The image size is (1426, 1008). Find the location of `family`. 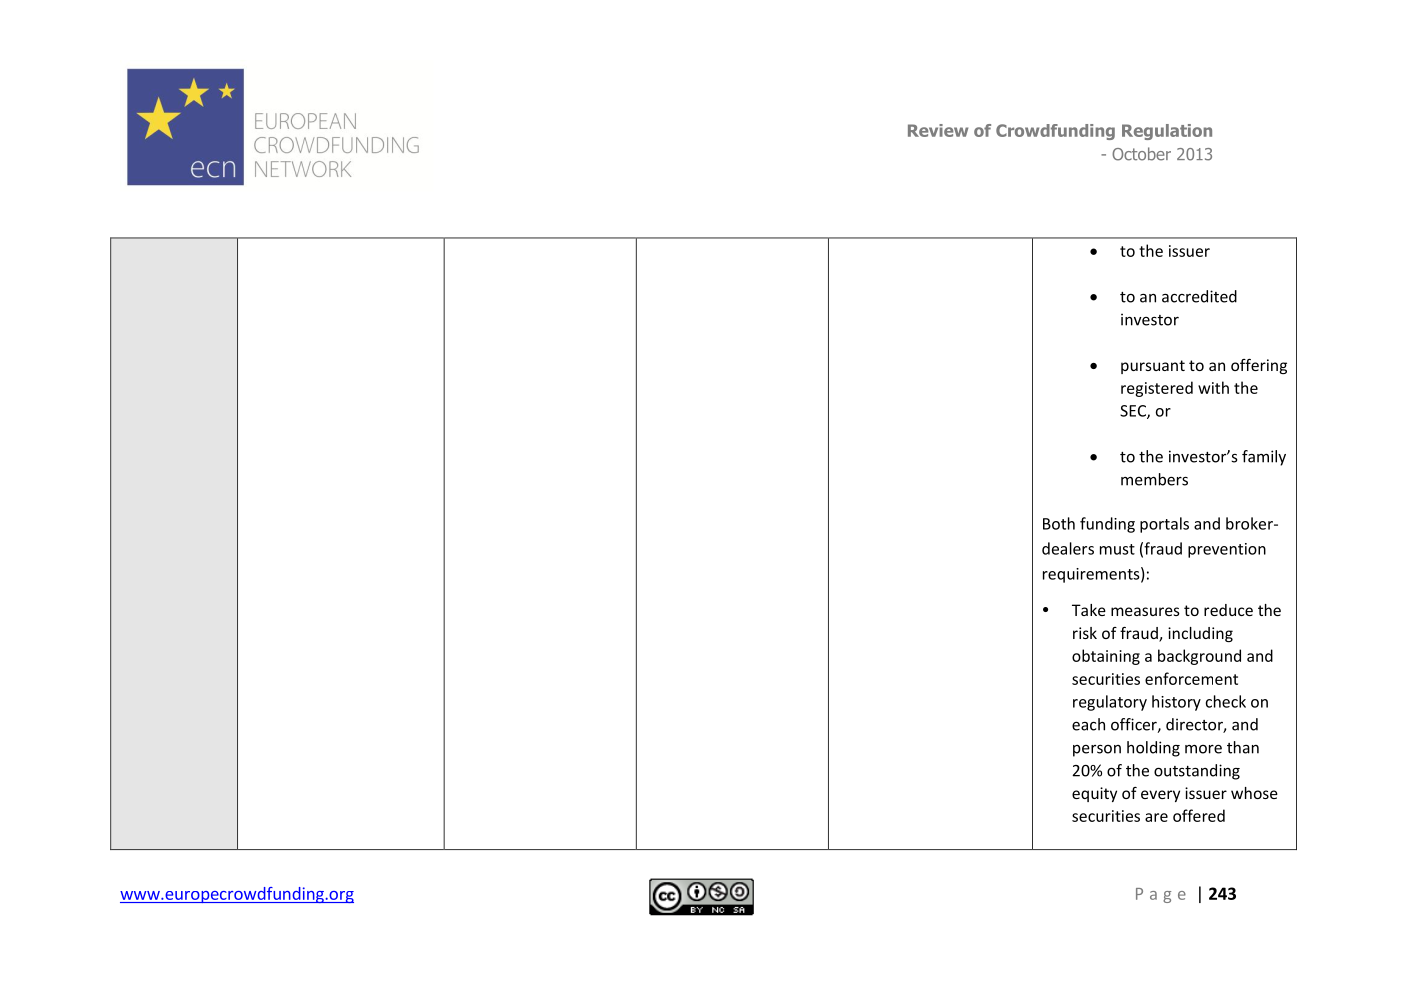

family is located at coordinates (1264, 458).
